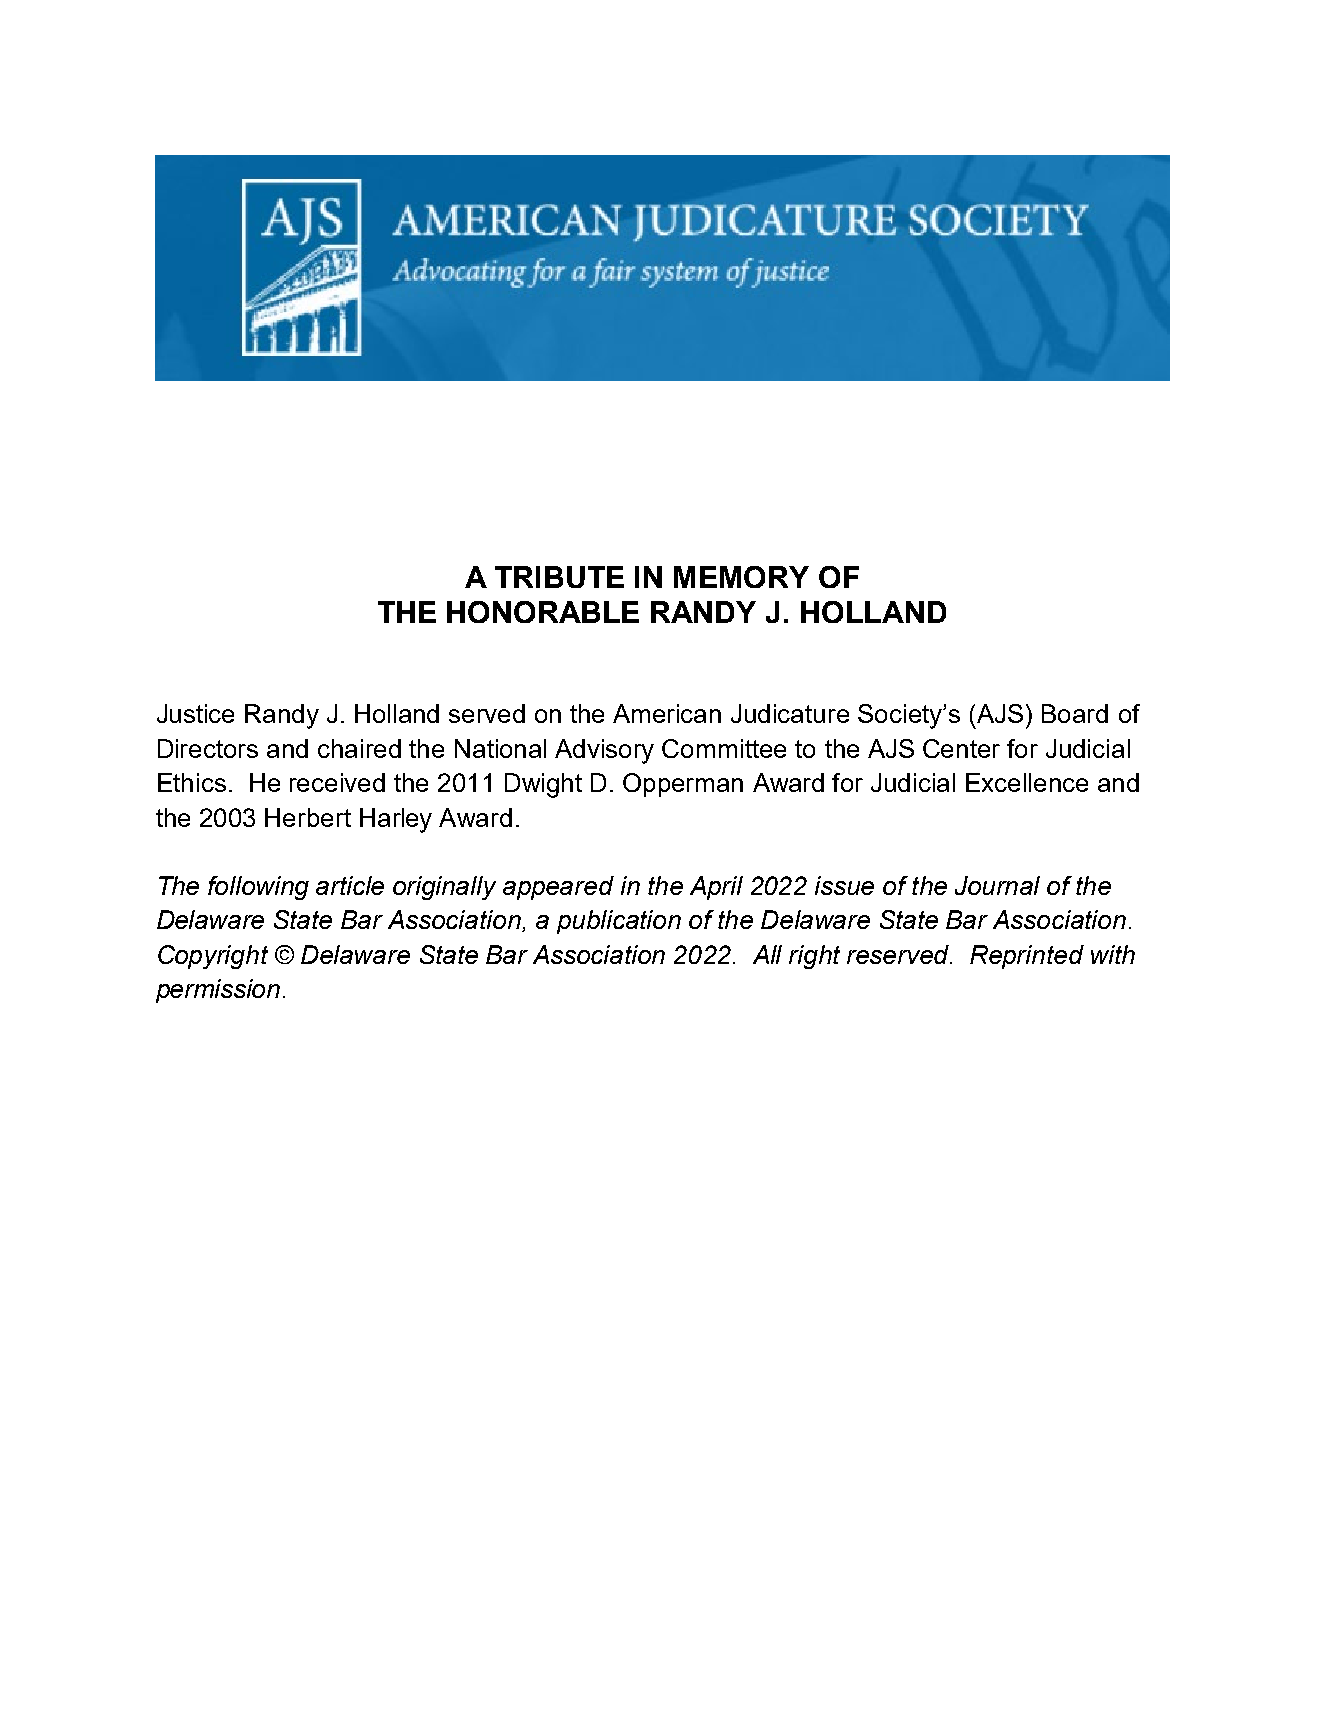  Describe the element at coordinates (543, 785) in the screenshot. I see `Dwight` at that location.
